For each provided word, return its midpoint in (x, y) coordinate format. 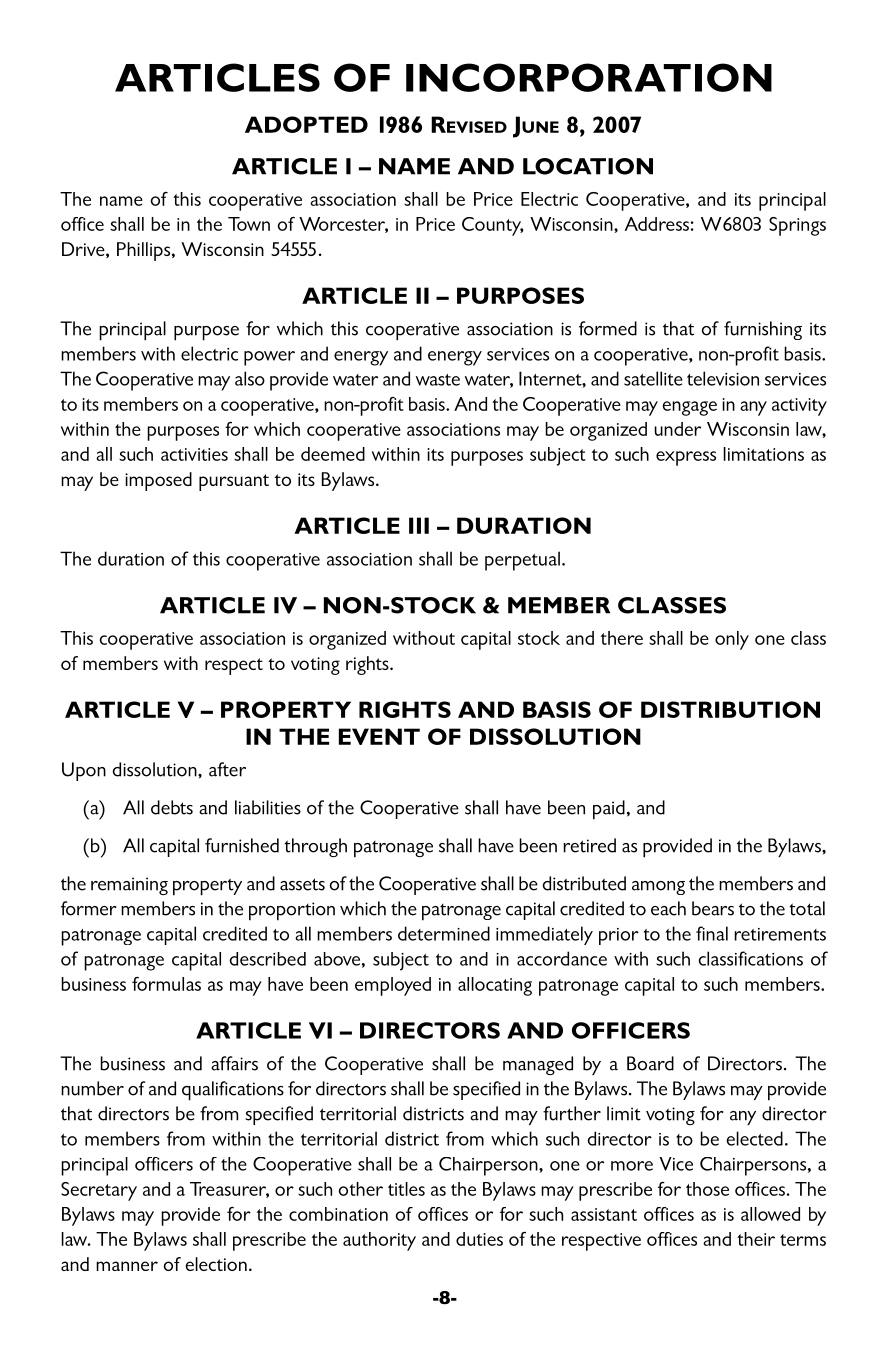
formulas (166, 984)
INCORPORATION (589, 77)
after (227, 769)
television (723, 378)
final (712, 933)
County (493, 226)
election (216, 1264)
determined (444, 933)
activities (194, 454)
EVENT (379, 736)
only (732, 640)
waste (438, 380)
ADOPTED (306, 124)
